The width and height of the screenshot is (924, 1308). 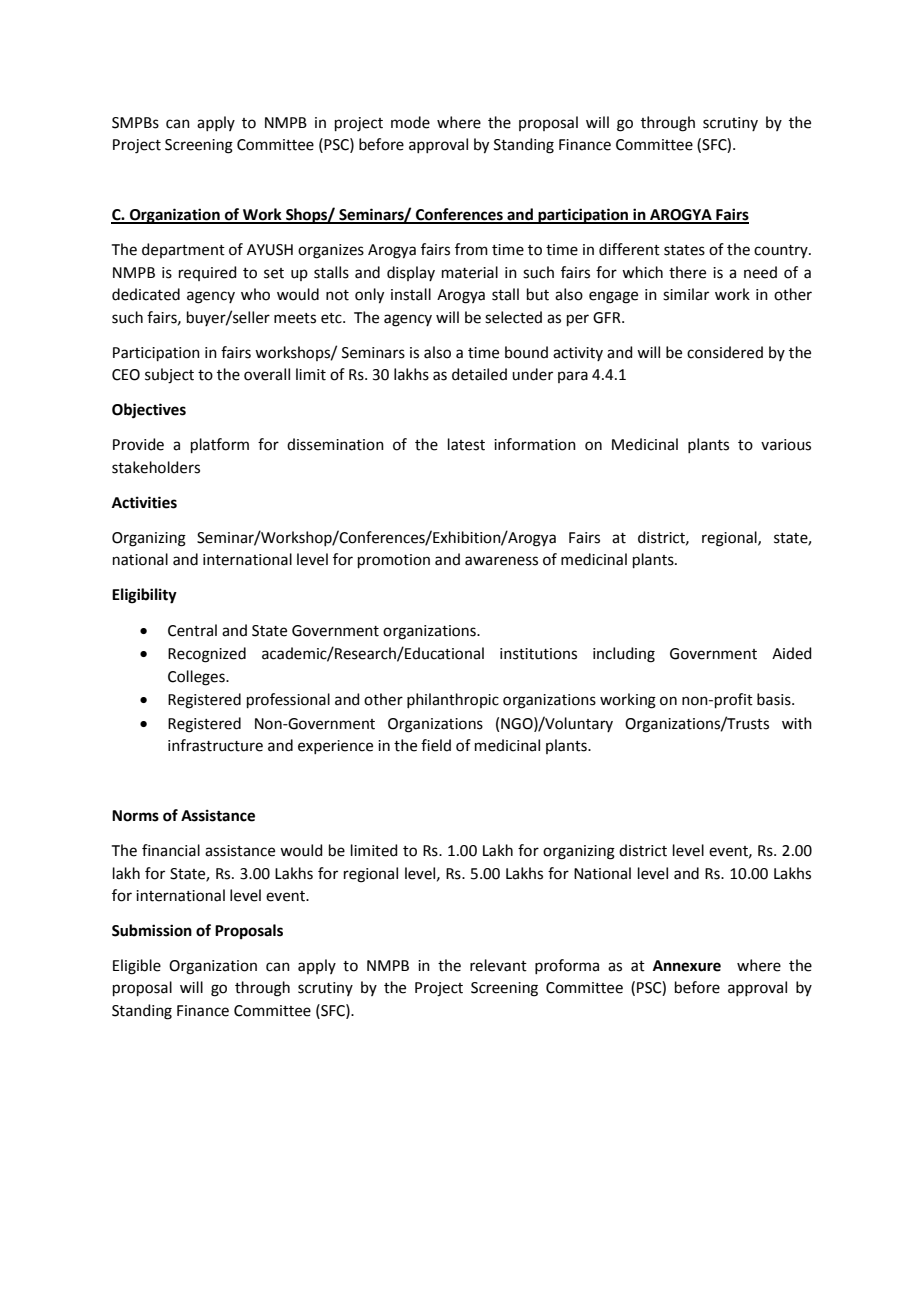 What do you see at coordinates (498, 965) in the screenshot?
I see `relevant` at bounding box center [498, 965].
